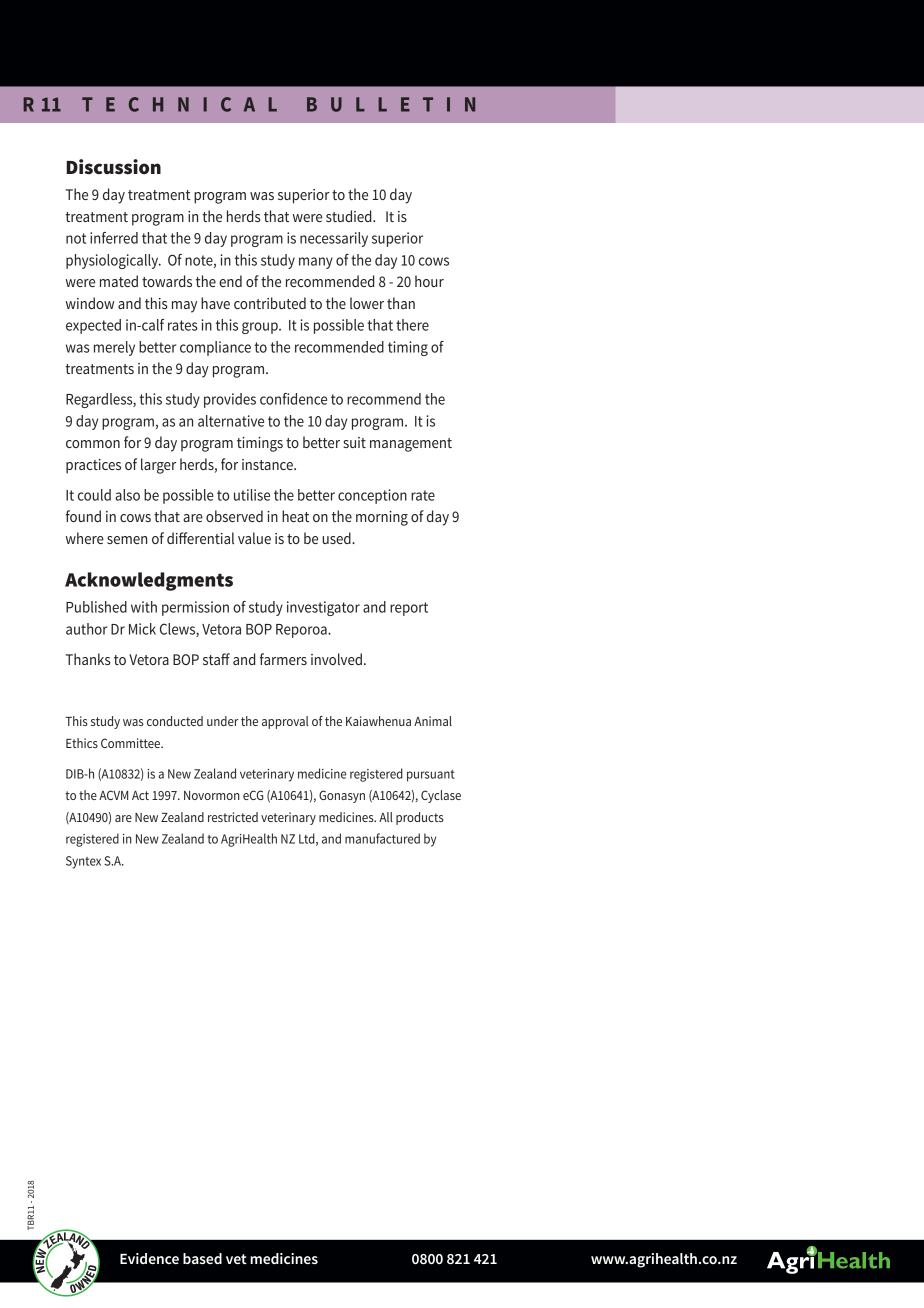  I want to click on based, so click(202, 1258).
